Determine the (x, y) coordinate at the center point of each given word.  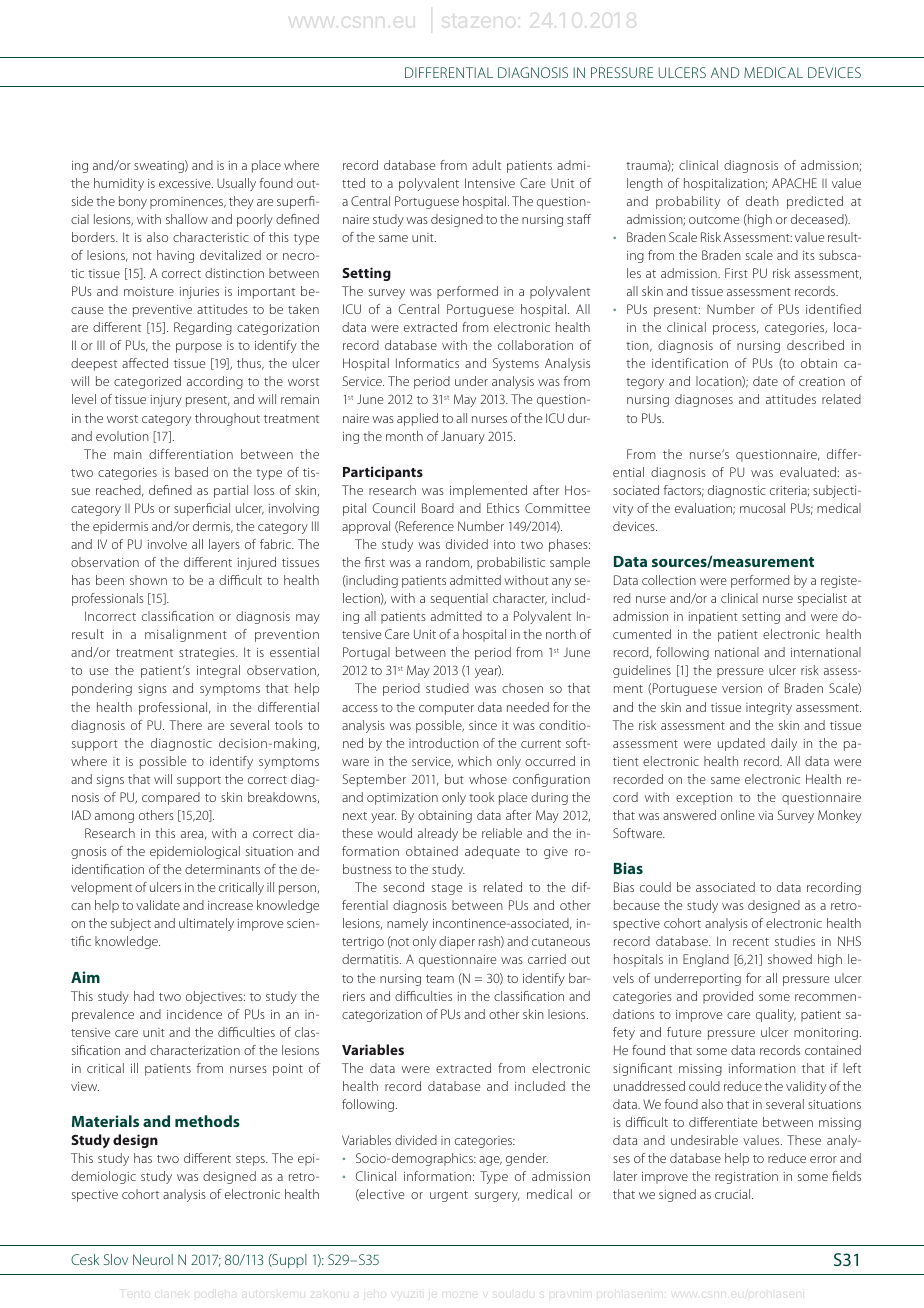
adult (486, 165)
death (762, 201)
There (185, 725)
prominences (188, 203)
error (823, 1159)
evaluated (808, 472)
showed (790, 959)
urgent (449, 1196)
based (191, 472)
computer (446, 709)
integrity (769, 709)
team (440, 979)
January (463, 437)
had (144, 996)
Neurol (153, 1259)
